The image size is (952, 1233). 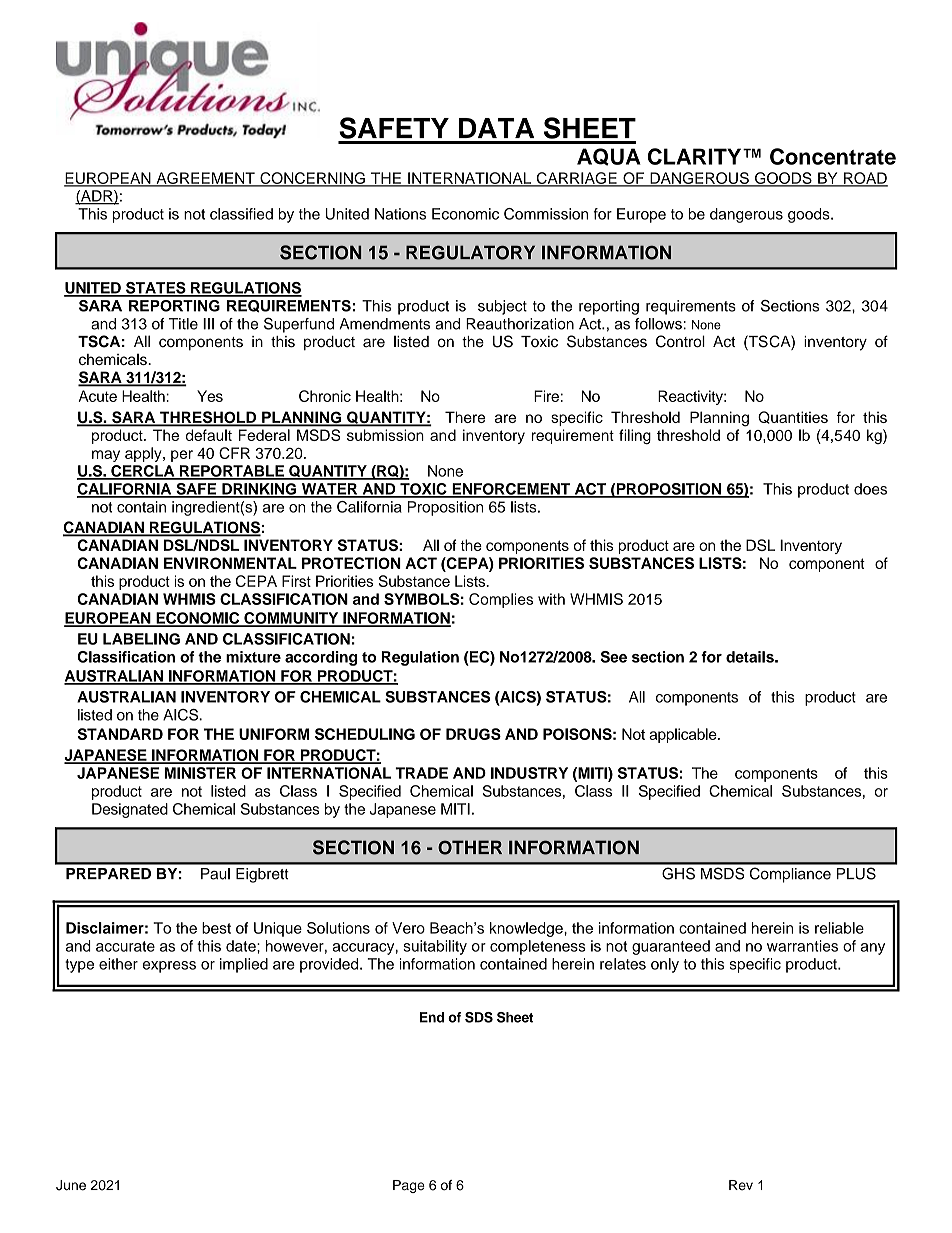 What do you see at coordinates (205, 179) in the image?
I see `AGREEMENT` at bounding box center [205, 179].
